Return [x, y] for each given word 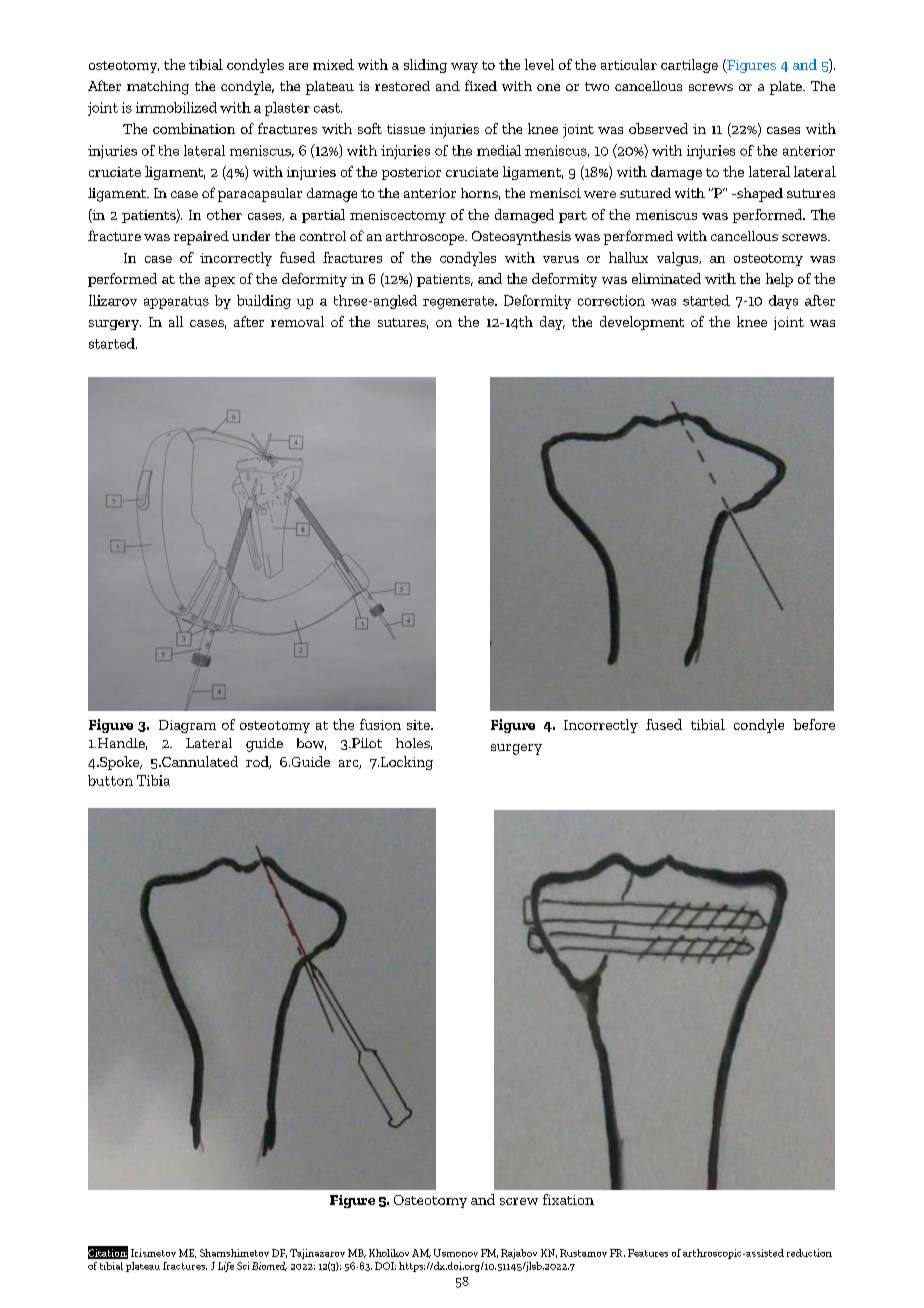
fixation [568, 1199]
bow [311, 744]
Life [226, 1267]
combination [194, 128]
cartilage [689, 66]
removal [297, 321]
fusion [380, 724]
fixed [481, 85]
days [783, 302]
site [419, 725]
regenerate [459, 302]
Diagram [187, 726]
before [814, 724]
